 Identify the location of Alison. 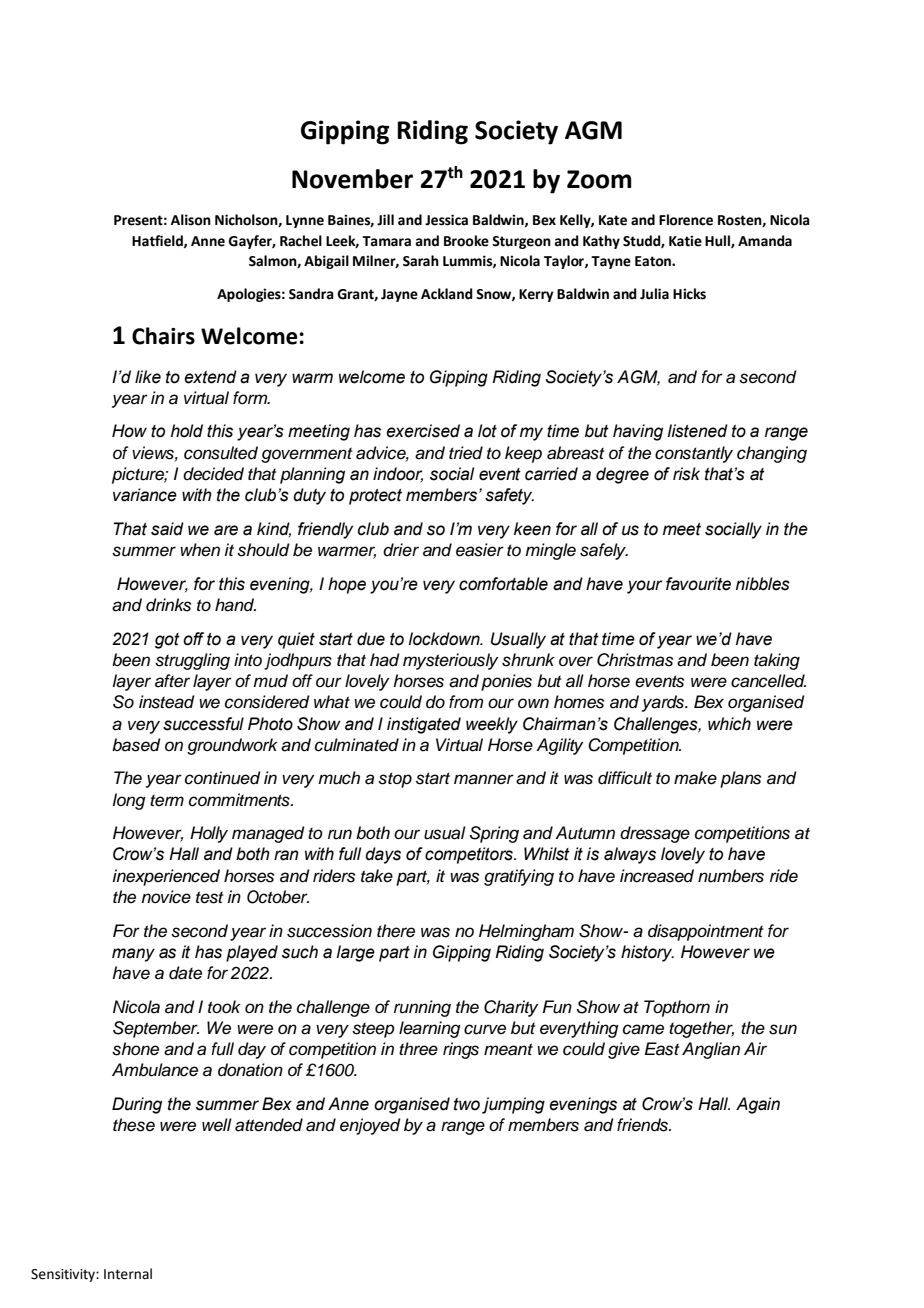
(191, 220).
